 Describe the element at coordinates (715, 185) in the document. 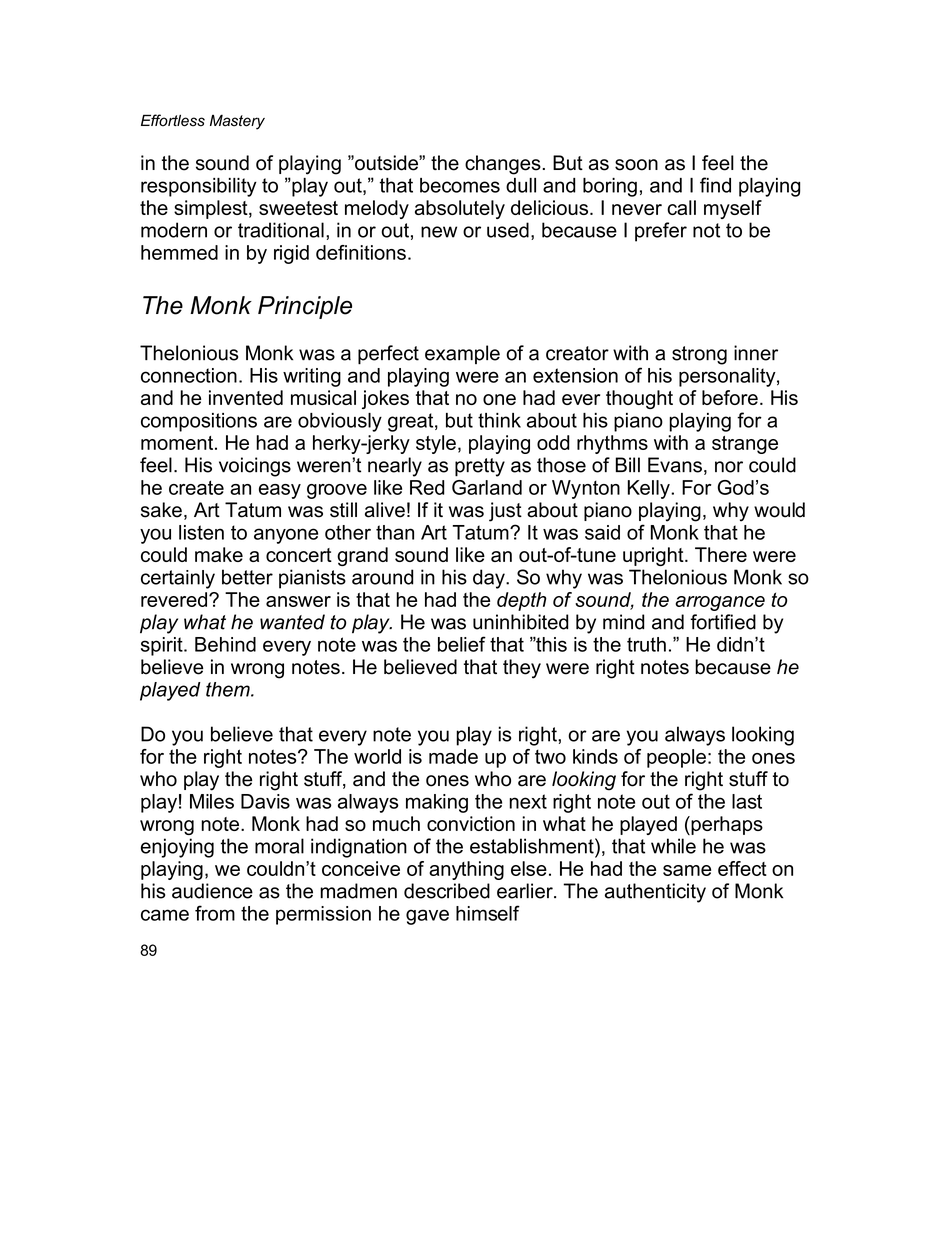

I see `find` at that location.
